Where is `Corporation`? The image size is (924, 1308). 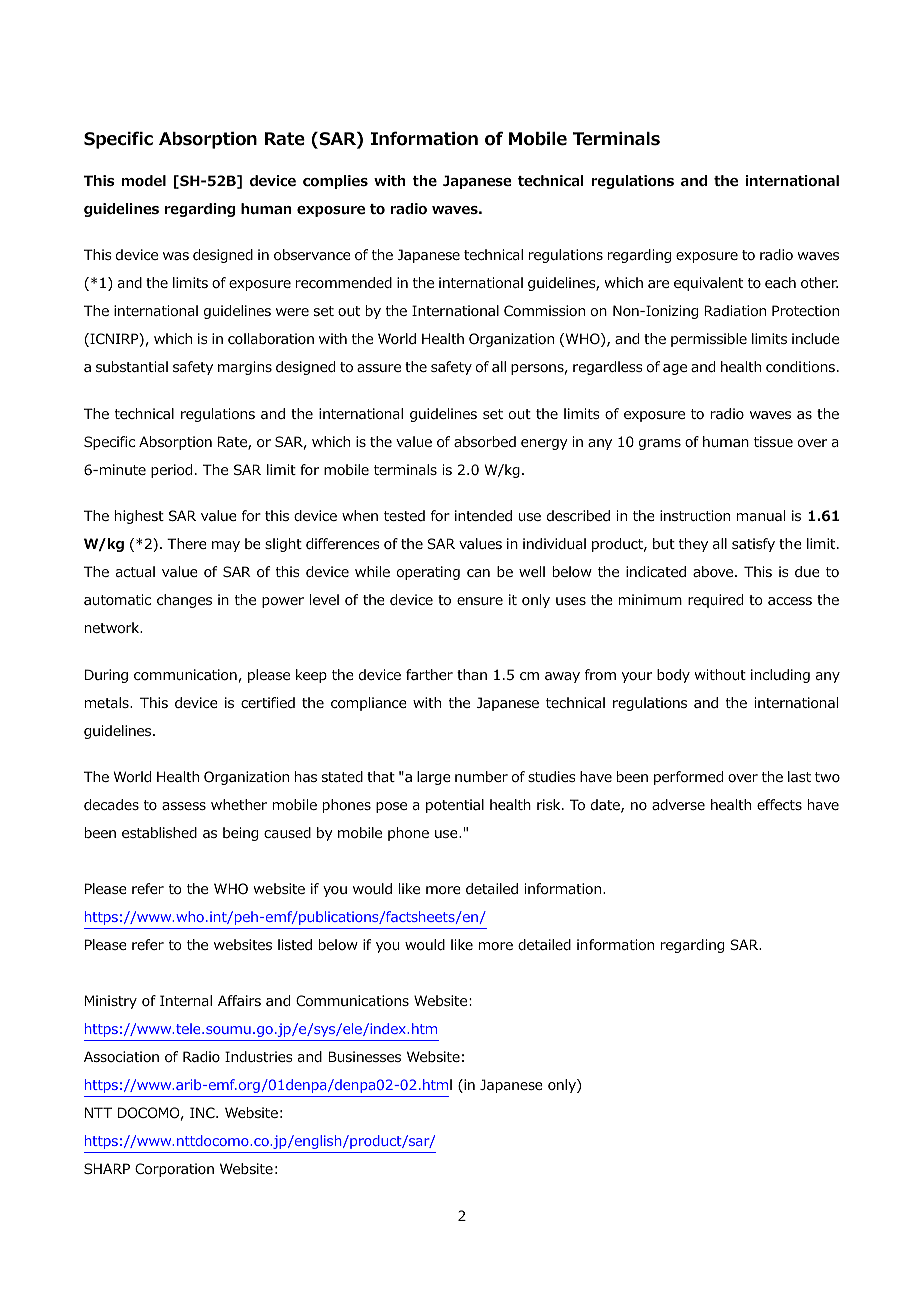
Corporation is located at coordinates (174, 1170).
